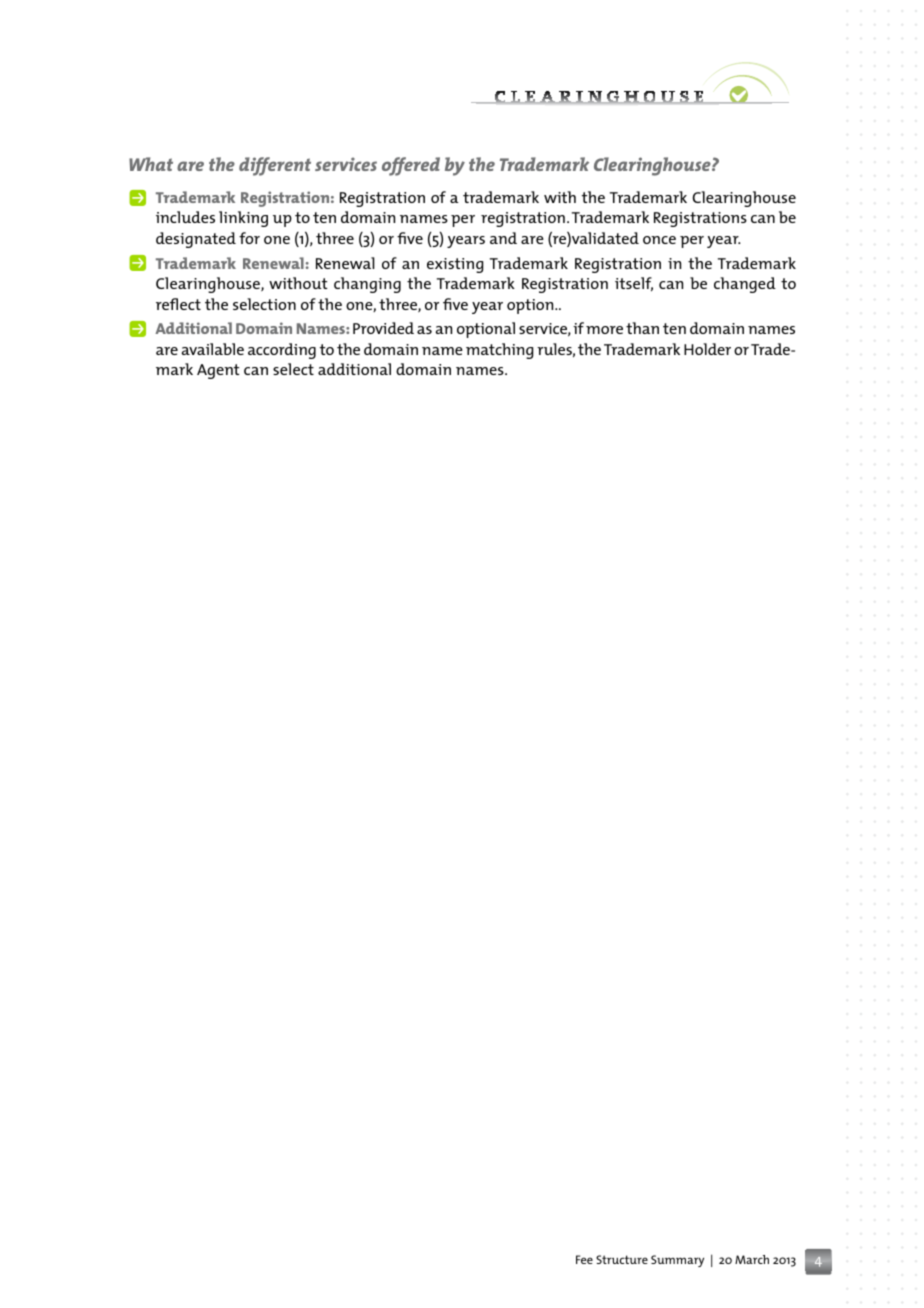 This screenshot has height=1308, width=924. What do you see at coordinates (642, 328) in the screenshot?
I see `than` at bounding box center [642, 328].
